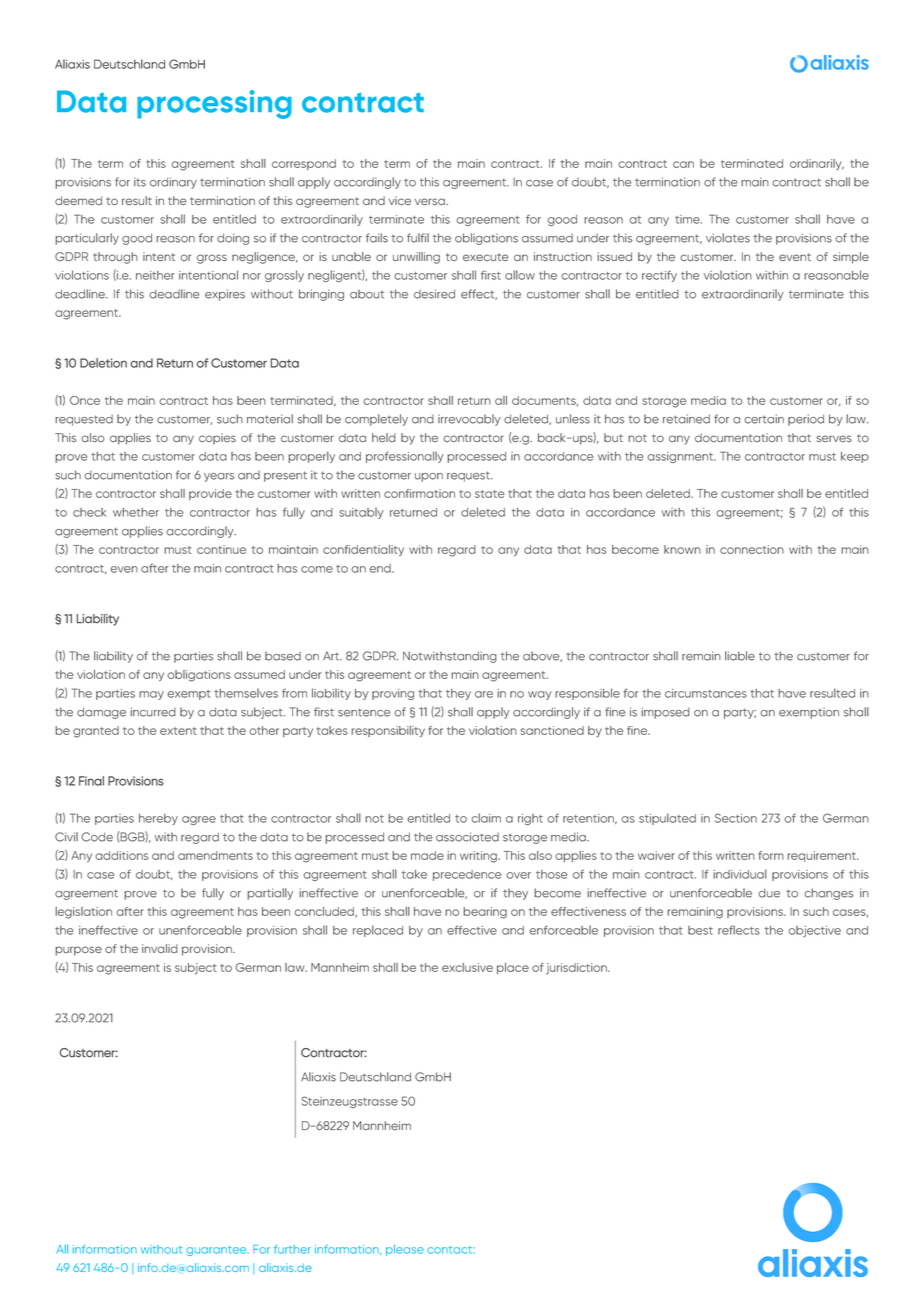 This screenshot has width=924, height=1308. I want to click on copies, so click(217, 438).
